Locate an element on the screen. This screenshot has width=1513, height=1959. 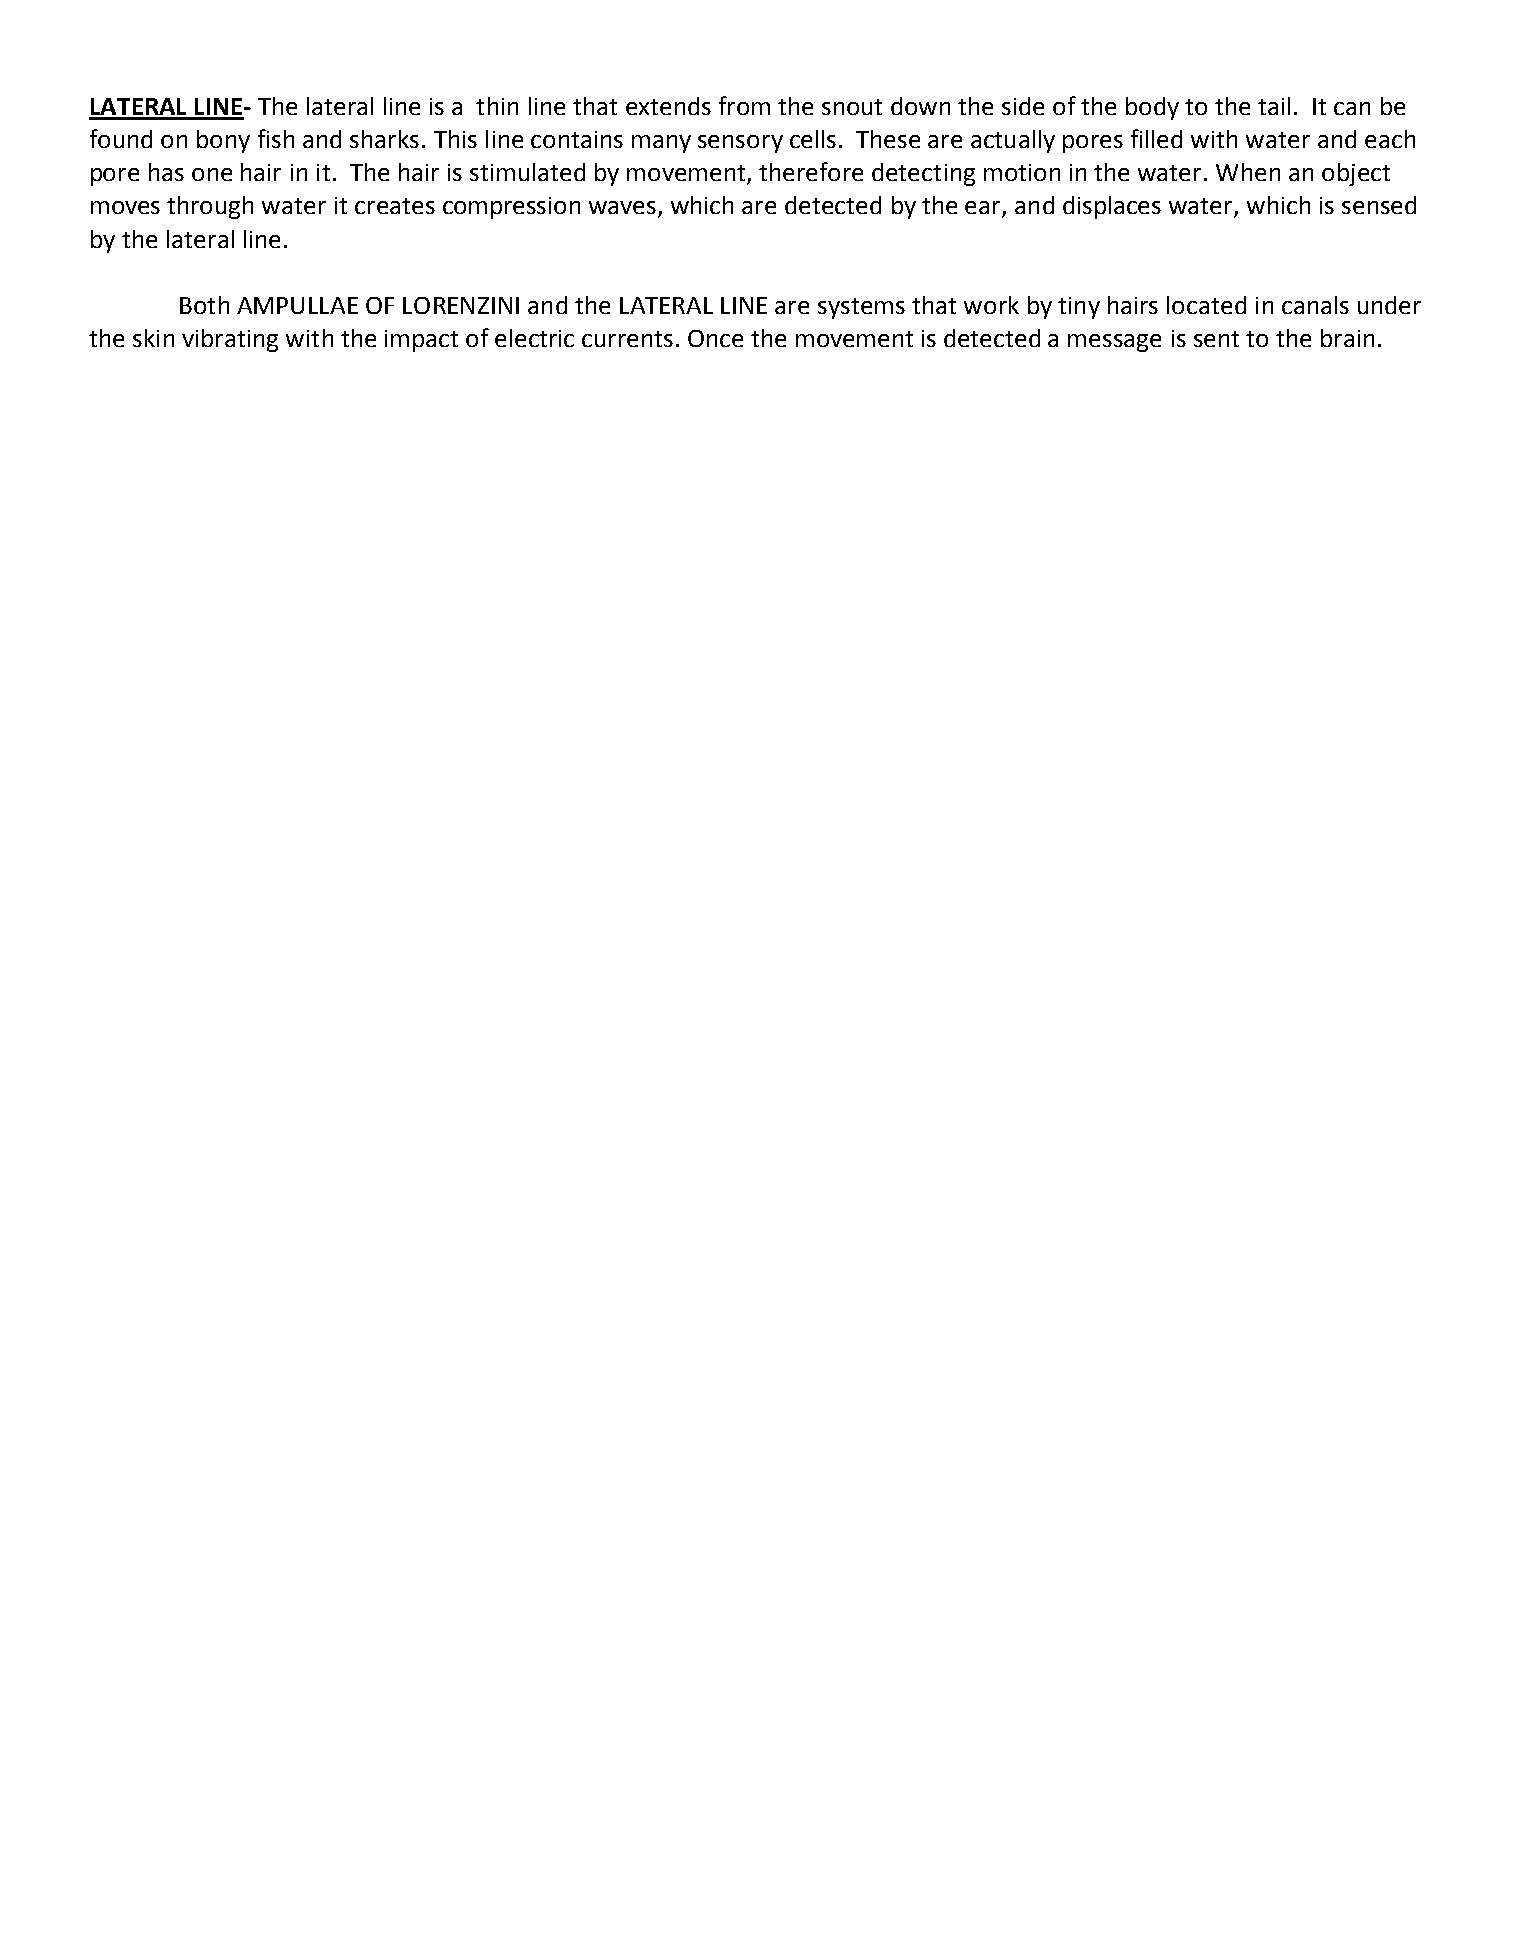
vibrating is located at coordinates (230, 340).
